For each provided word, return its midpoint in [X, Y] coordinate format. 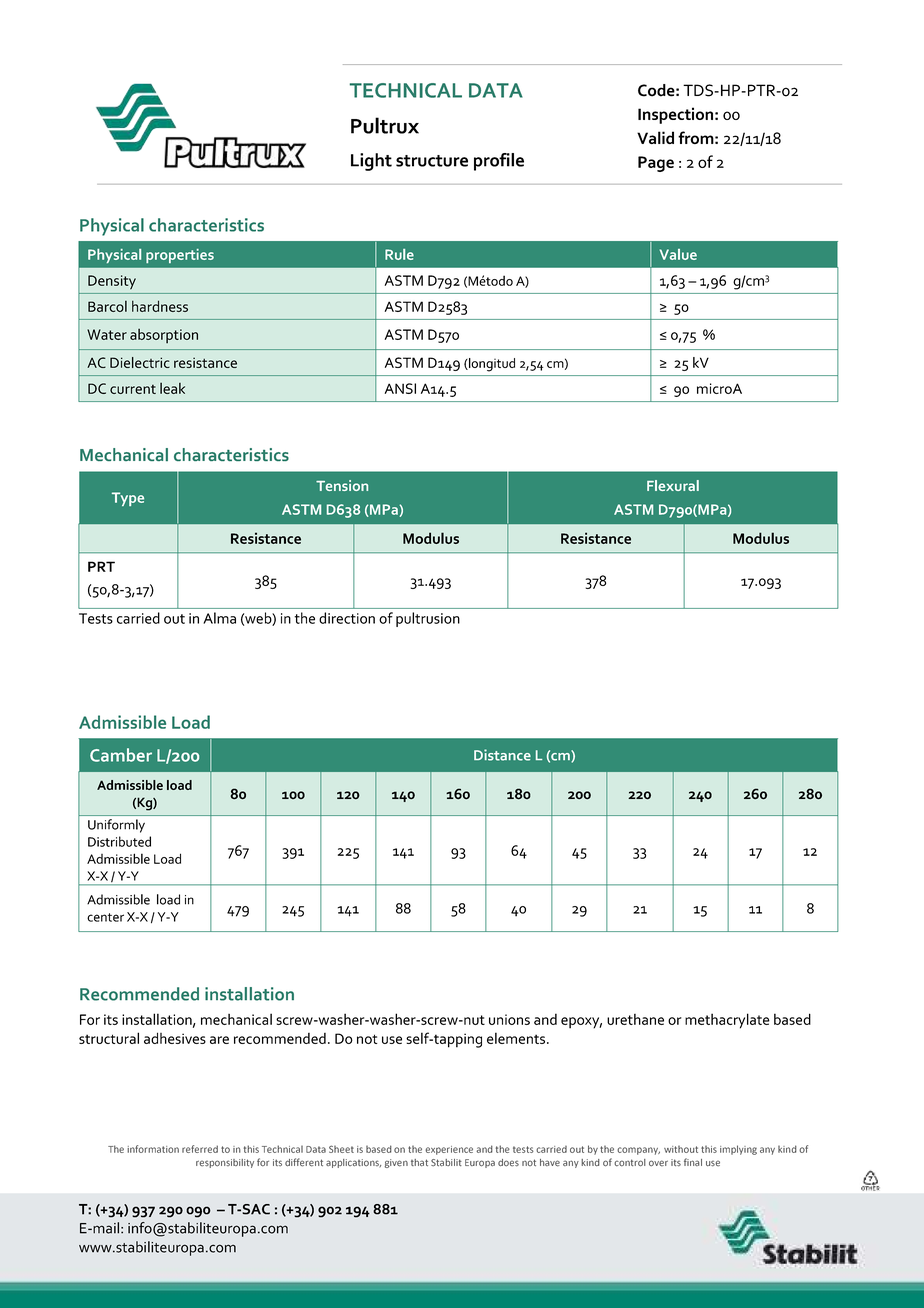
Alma [219, 618]
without [681, 1149]
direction [347, 618]
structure [432, 161]
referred [200, 1149]
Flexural [673, 485]
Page [656, 164]
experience [449, 1150]
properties [180, 256]
